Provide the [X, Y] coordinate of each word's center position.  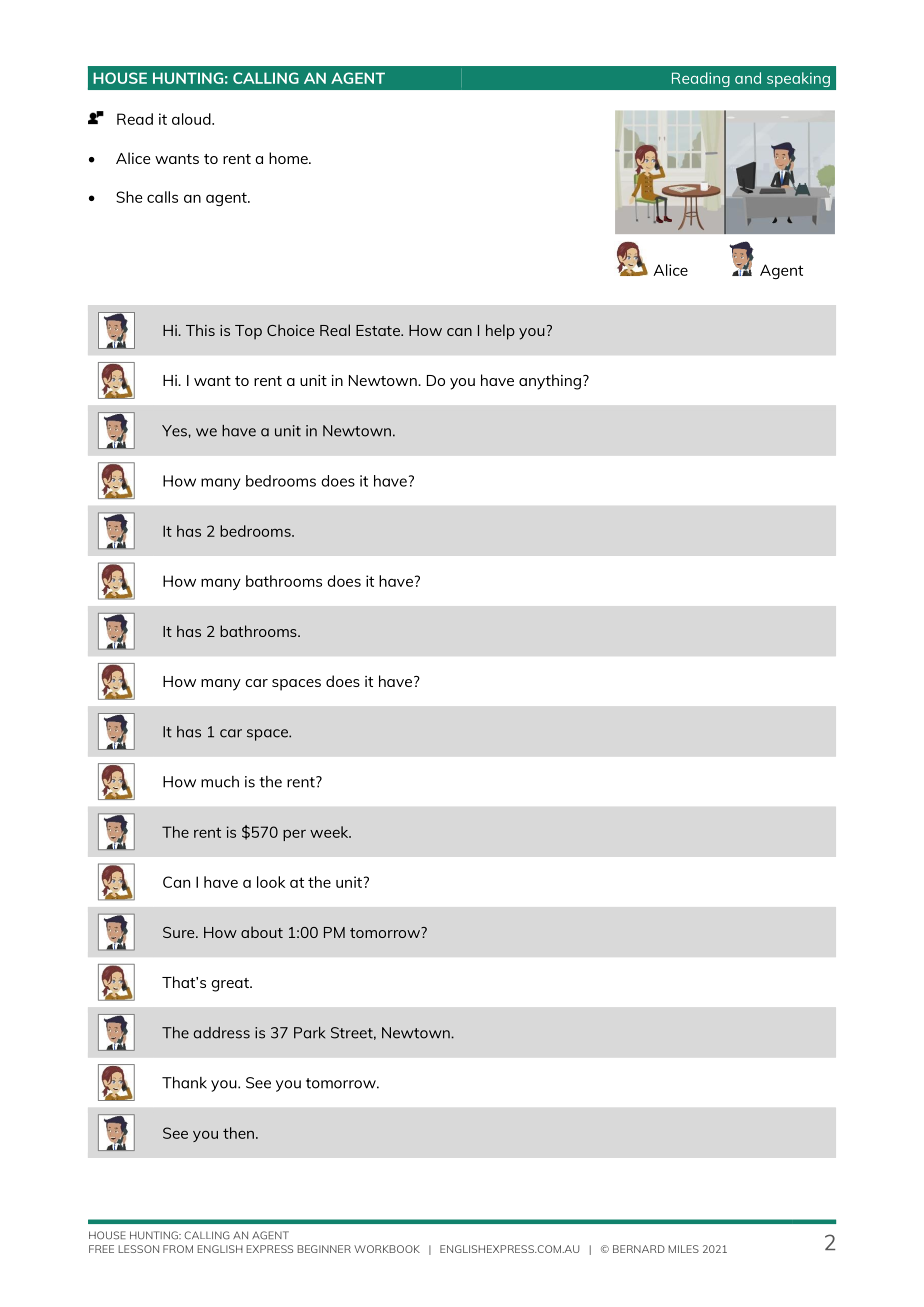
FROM [178, 1249]
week [330, 832]
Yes [175, 431]
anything [550, 382]
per [294, 835]
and [748, 78]
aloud [192, 119]
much [220, 782]
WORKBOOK [387, 1249]
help [500, 332]
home [289, 158]
